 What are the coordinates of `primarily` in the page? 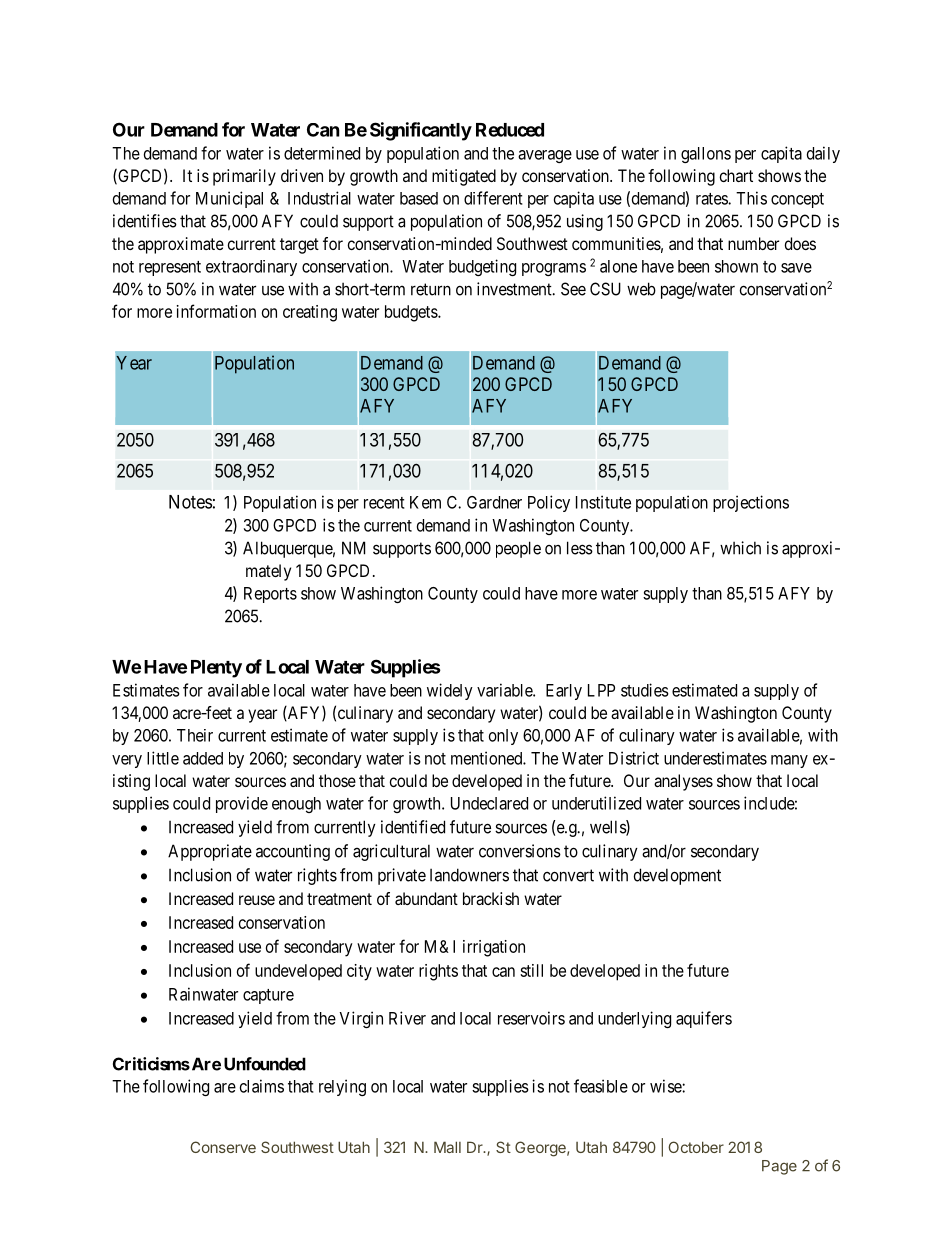 It's located at (244, 177).
